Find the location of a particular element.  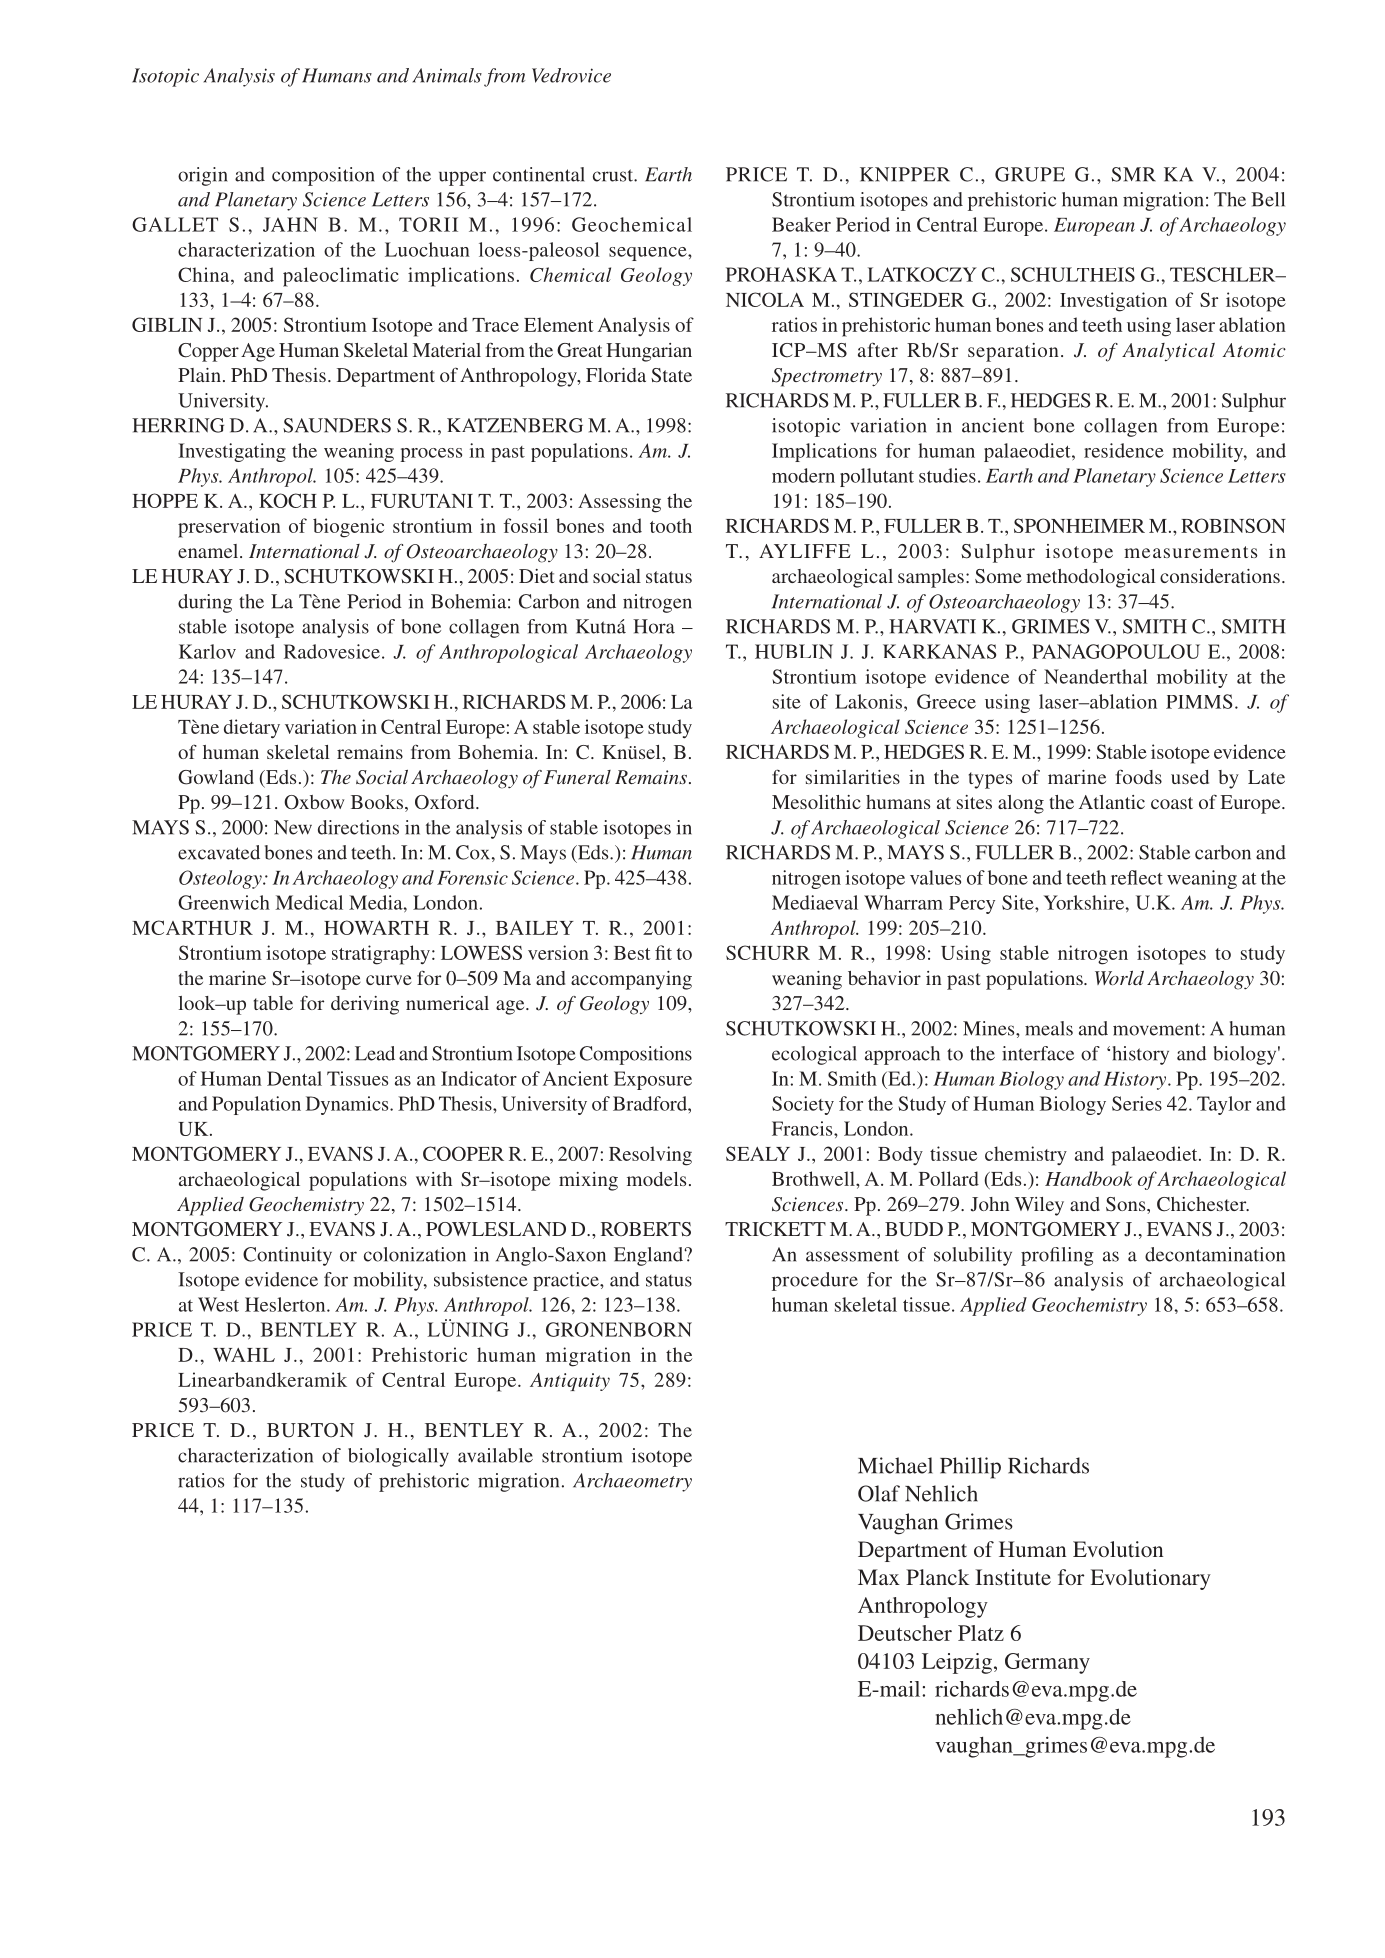

Koch is located at coordinates (288, 500).
